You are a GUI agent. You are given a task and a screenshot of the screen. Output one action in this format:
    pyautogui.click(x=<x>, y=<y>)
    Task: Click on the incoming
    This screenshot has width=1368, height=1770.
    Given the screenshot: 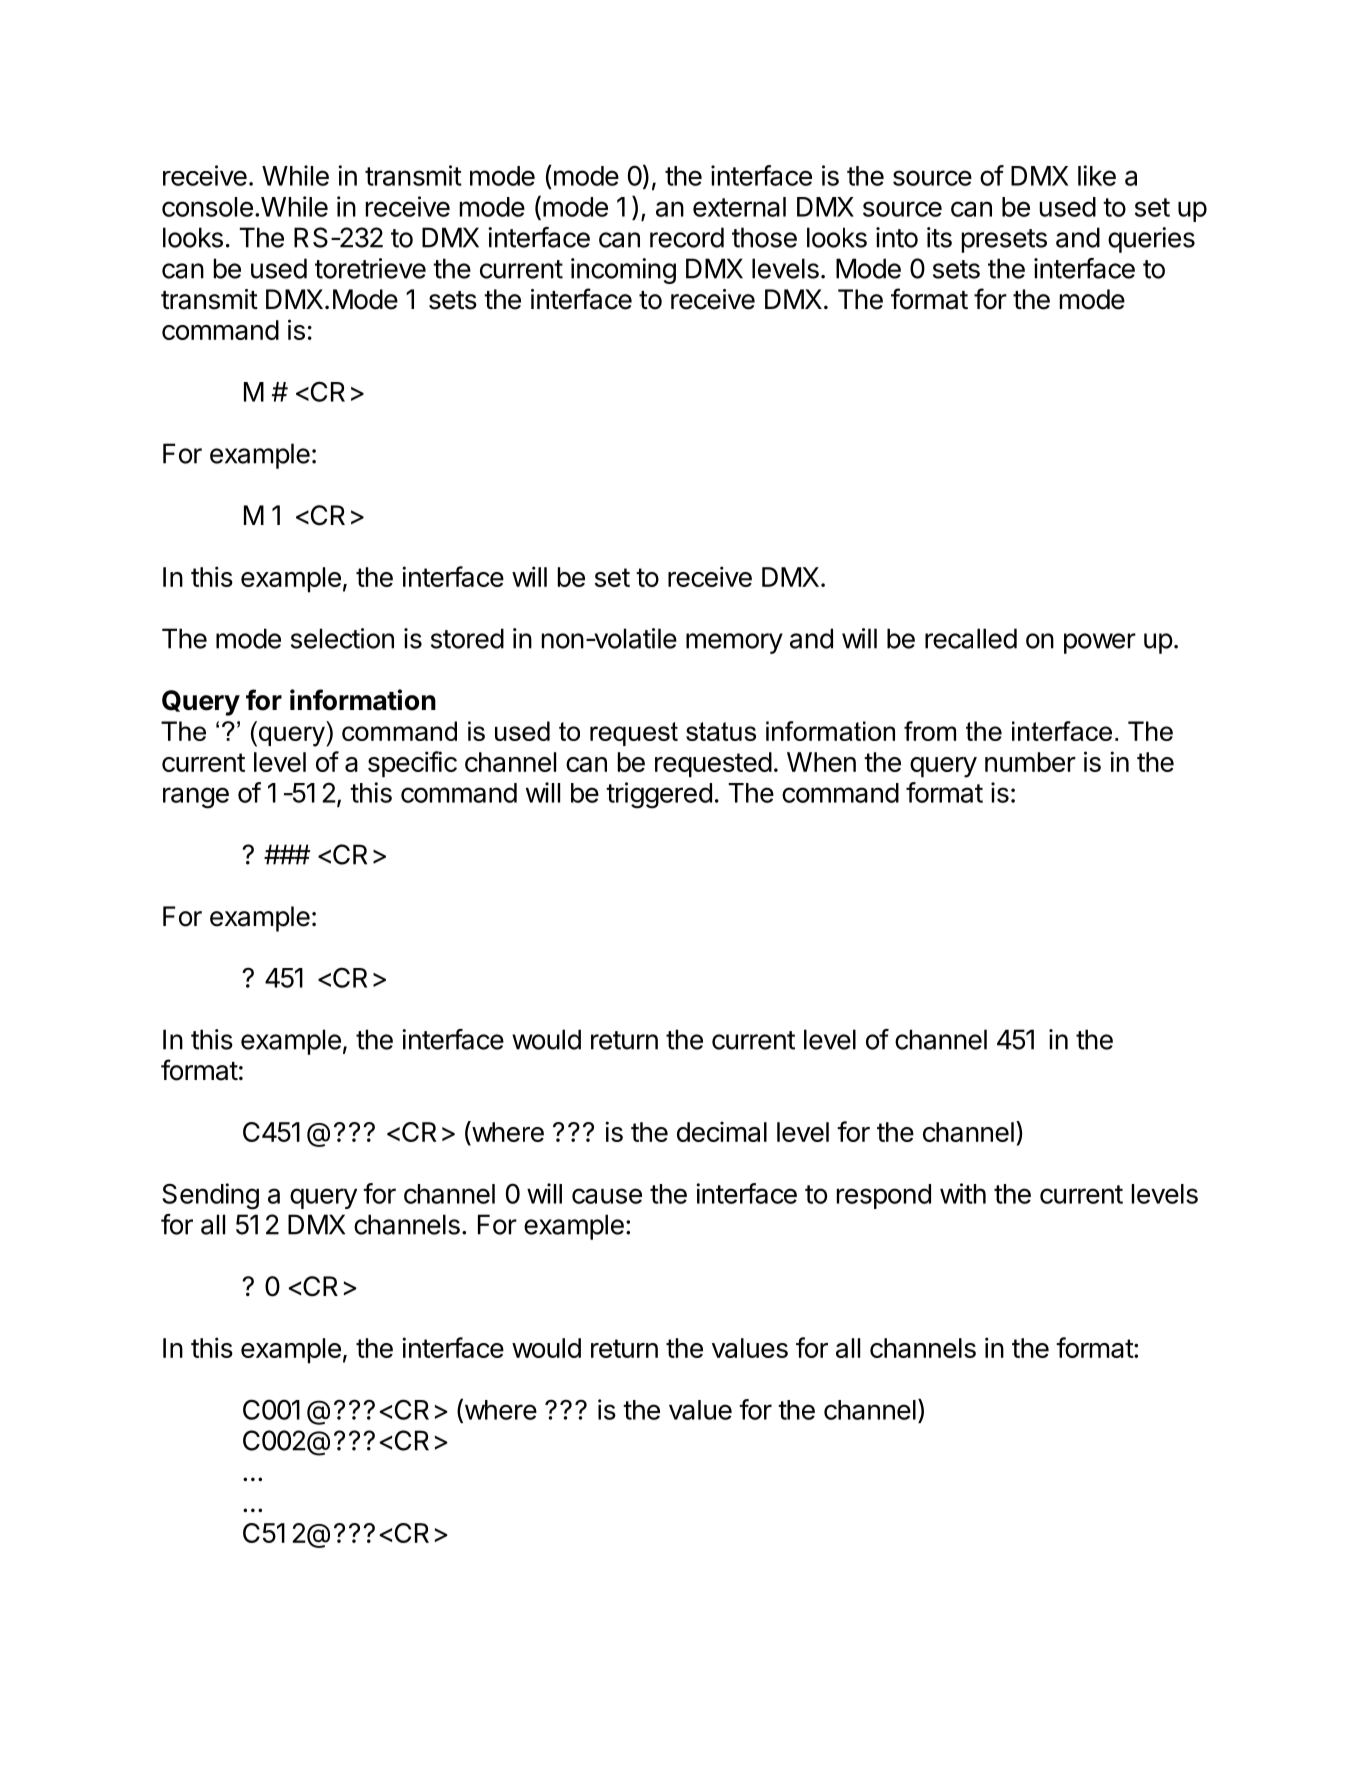 What is the action you would take?
    pyautogui.click(x=623, y=271)
